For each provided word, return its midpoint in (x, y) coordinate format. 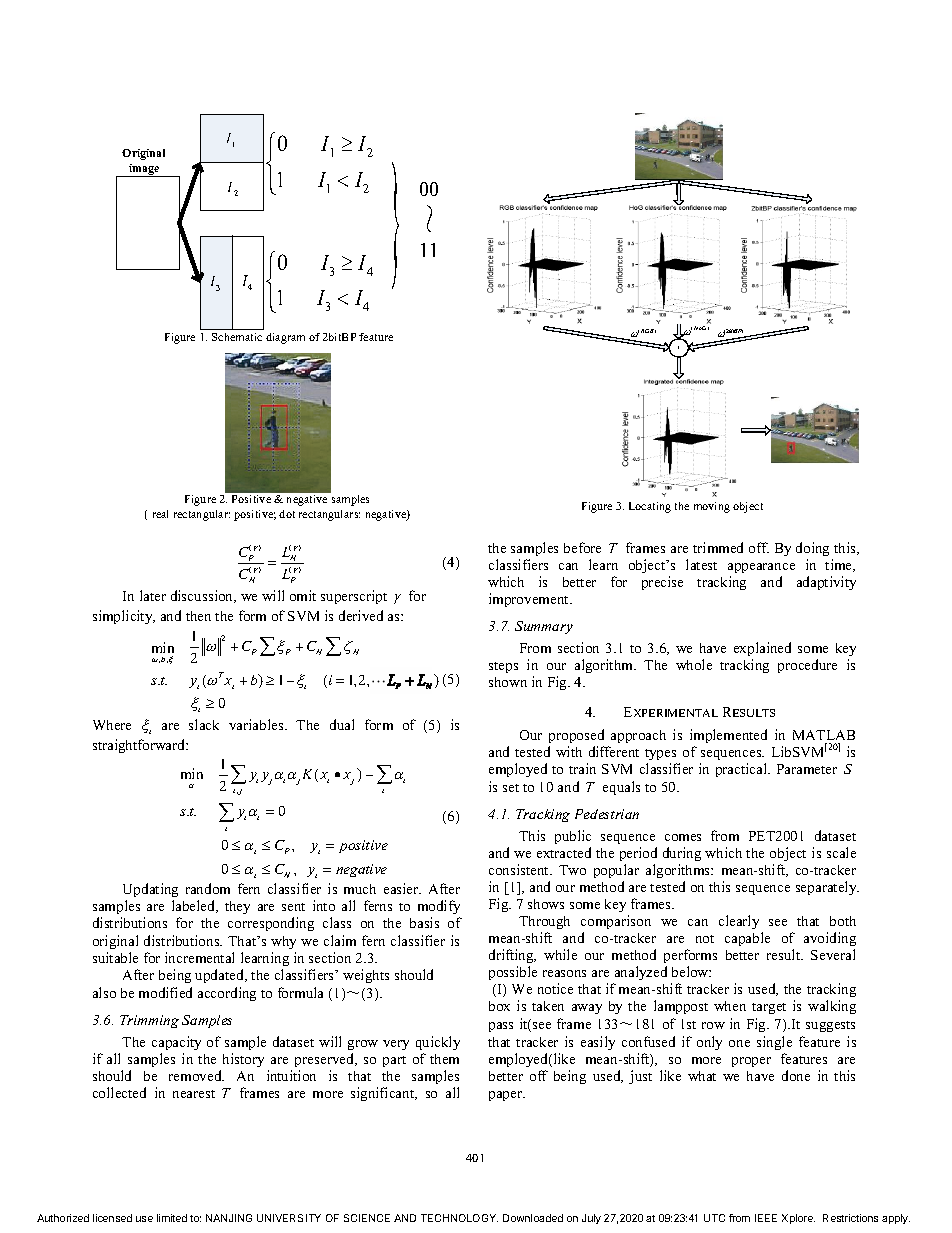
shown (508, 682)
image (144, 170)
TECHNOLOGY (459, 1218)
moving (712, 507)
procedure (807, 666)
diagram (285, 338)
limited (172, 1218)
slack (204, 724)
